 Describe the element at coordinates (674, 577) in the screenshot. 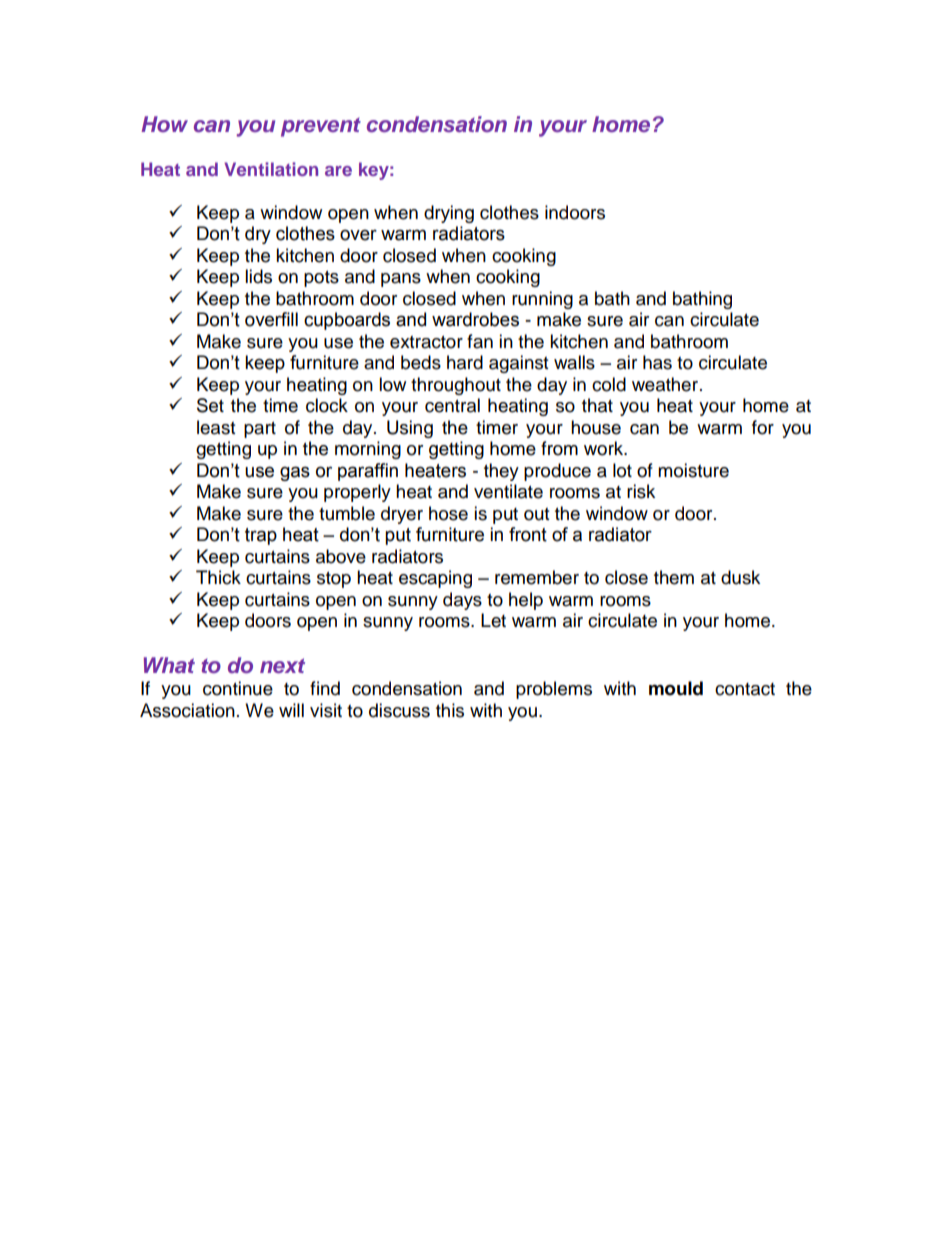

I see `them` at that location.
